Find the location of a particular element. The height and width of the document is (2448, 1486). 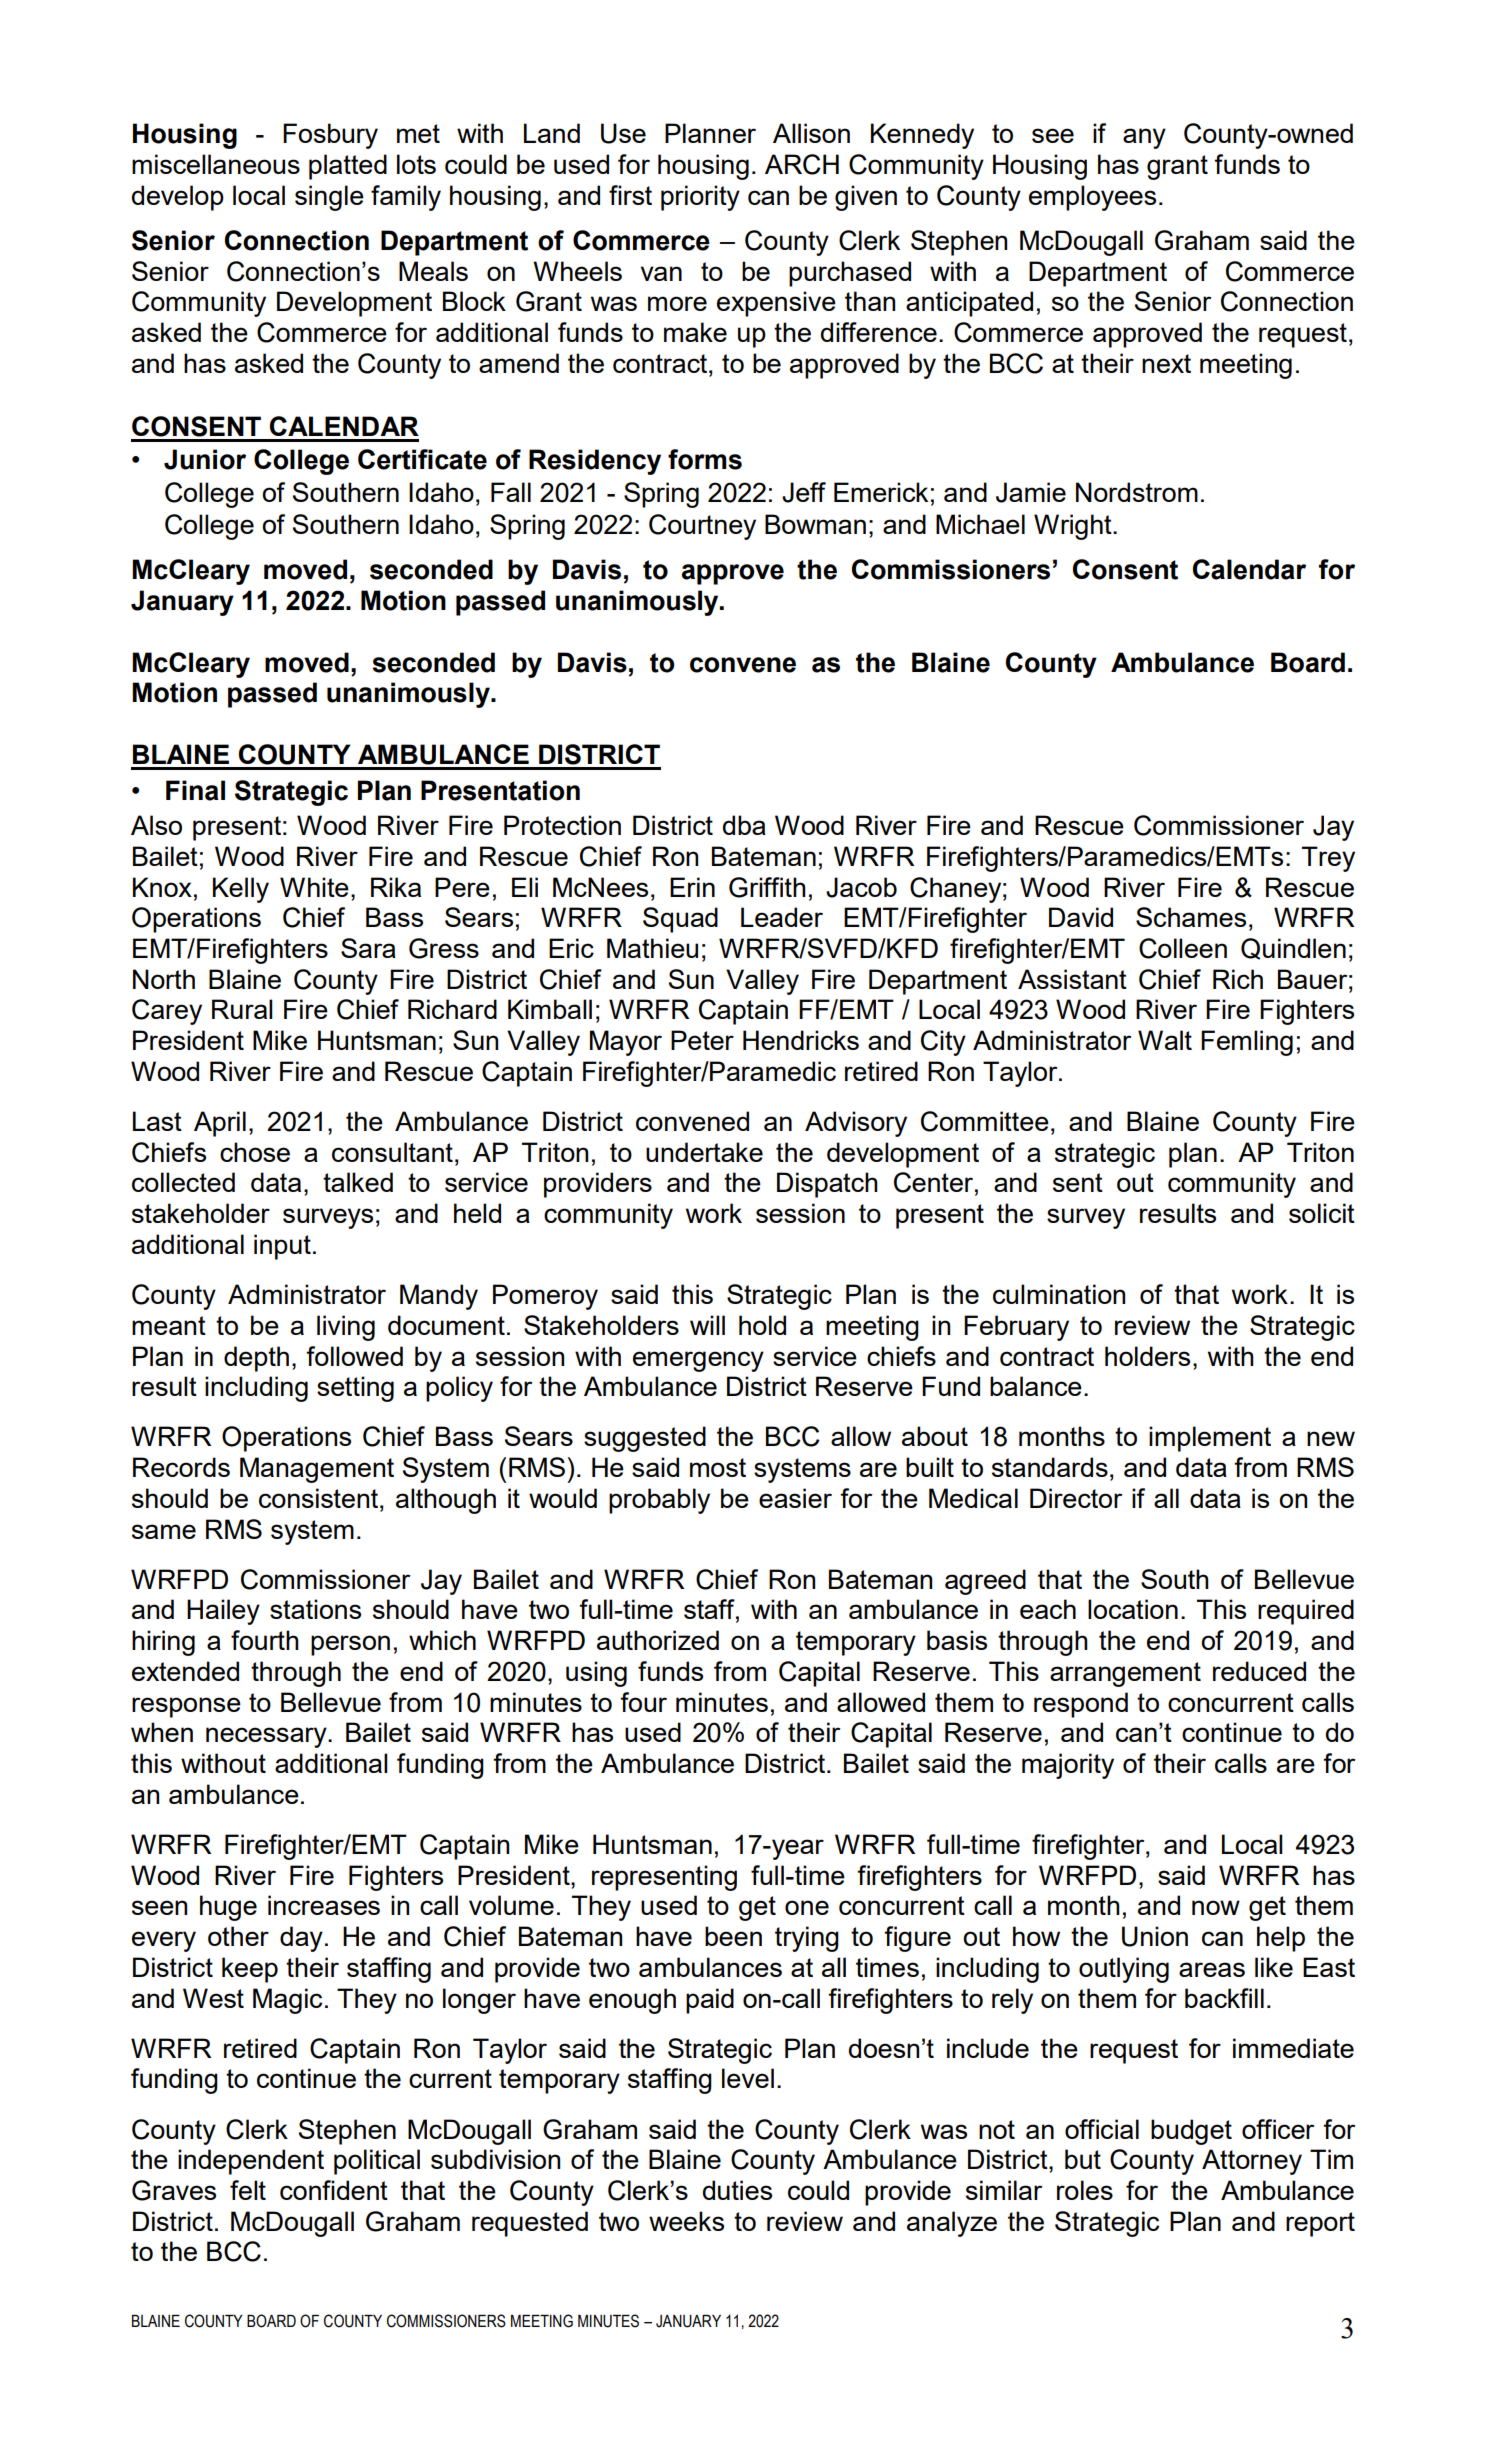

duties is located at coordinates (737, 2190).
